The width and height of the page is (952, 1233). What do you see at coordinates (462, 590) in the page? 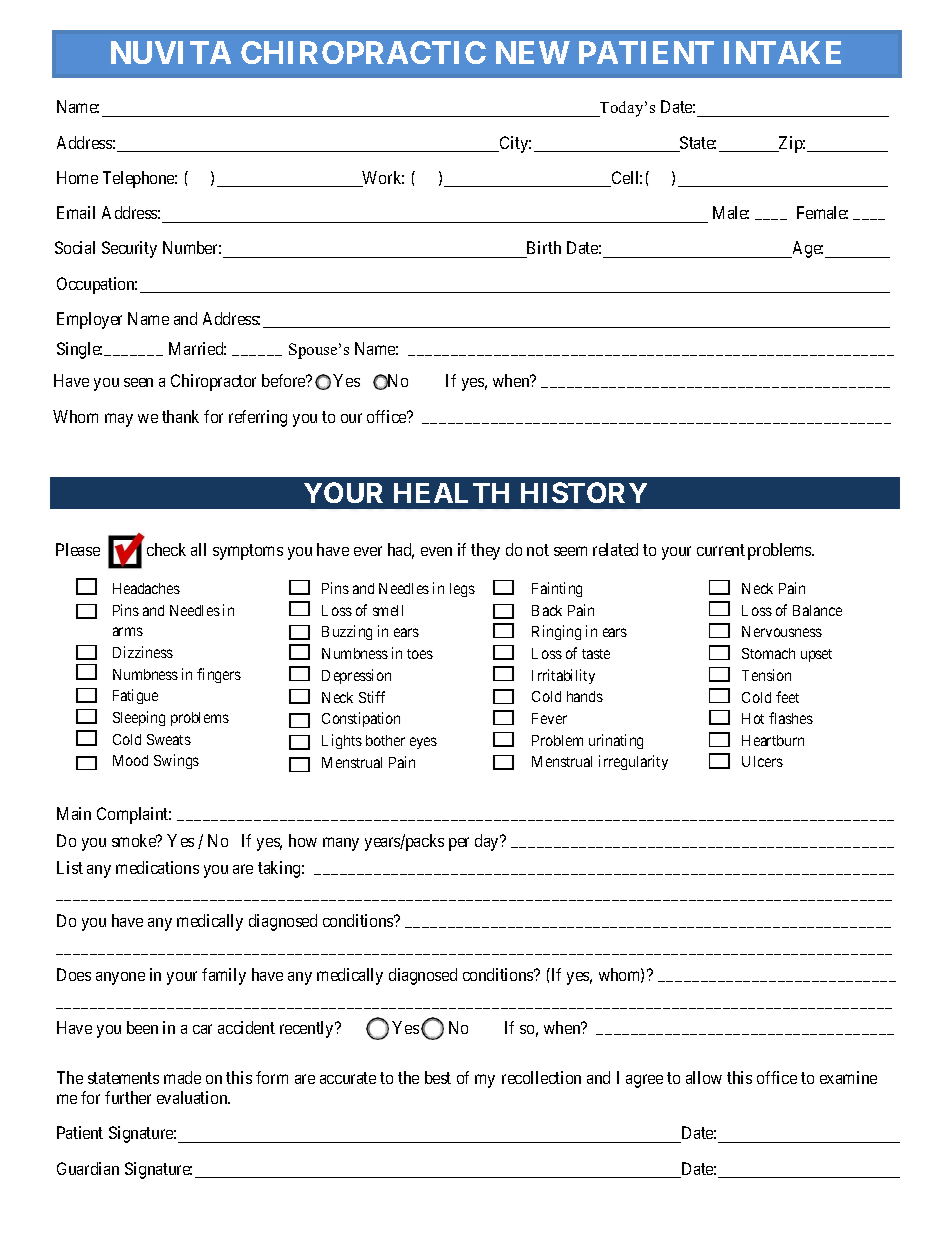
I see `legs` at bounding box center [462, 590].
